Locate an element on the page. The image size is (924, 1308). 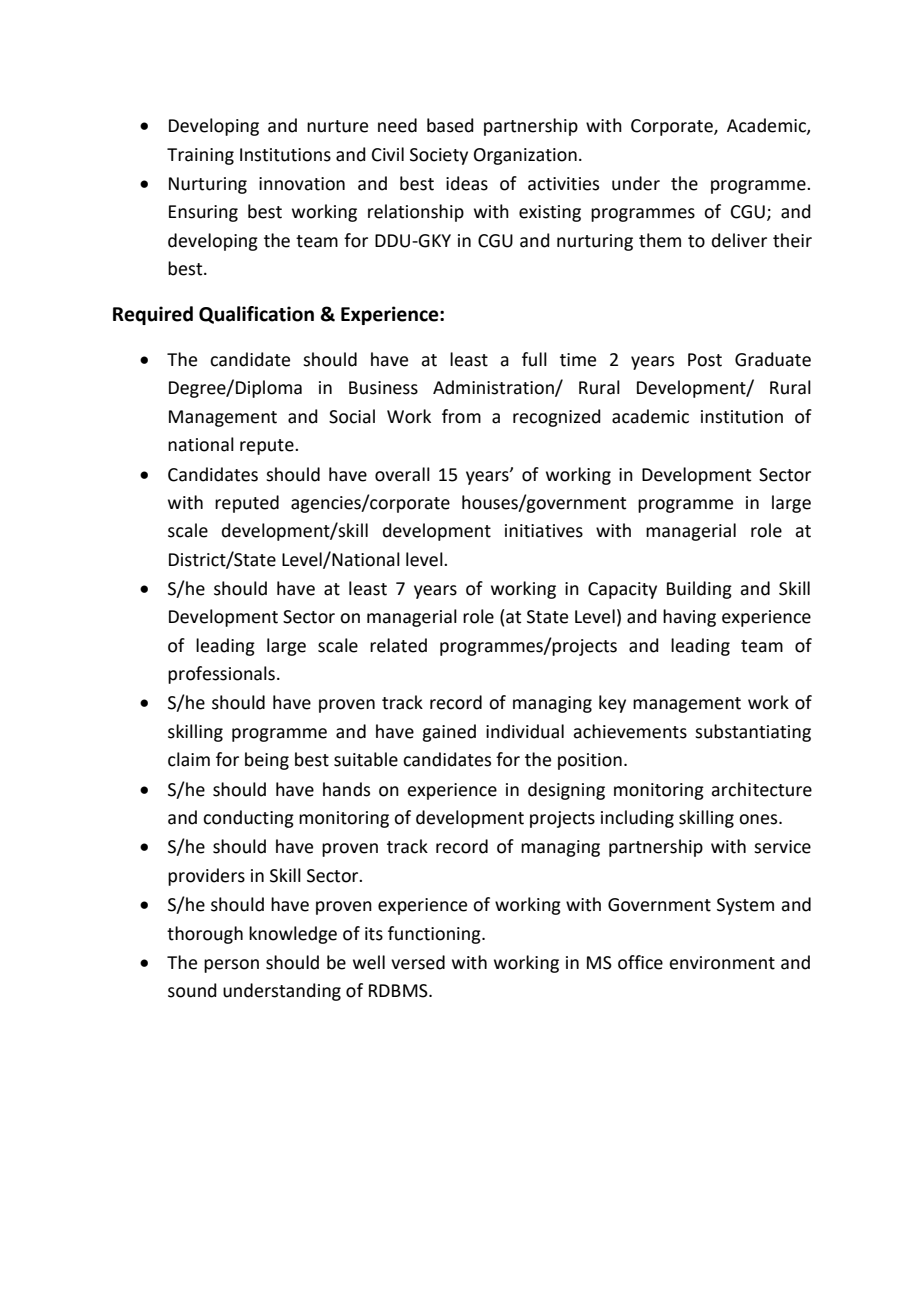
Society is located at coordinates (439, 156).
